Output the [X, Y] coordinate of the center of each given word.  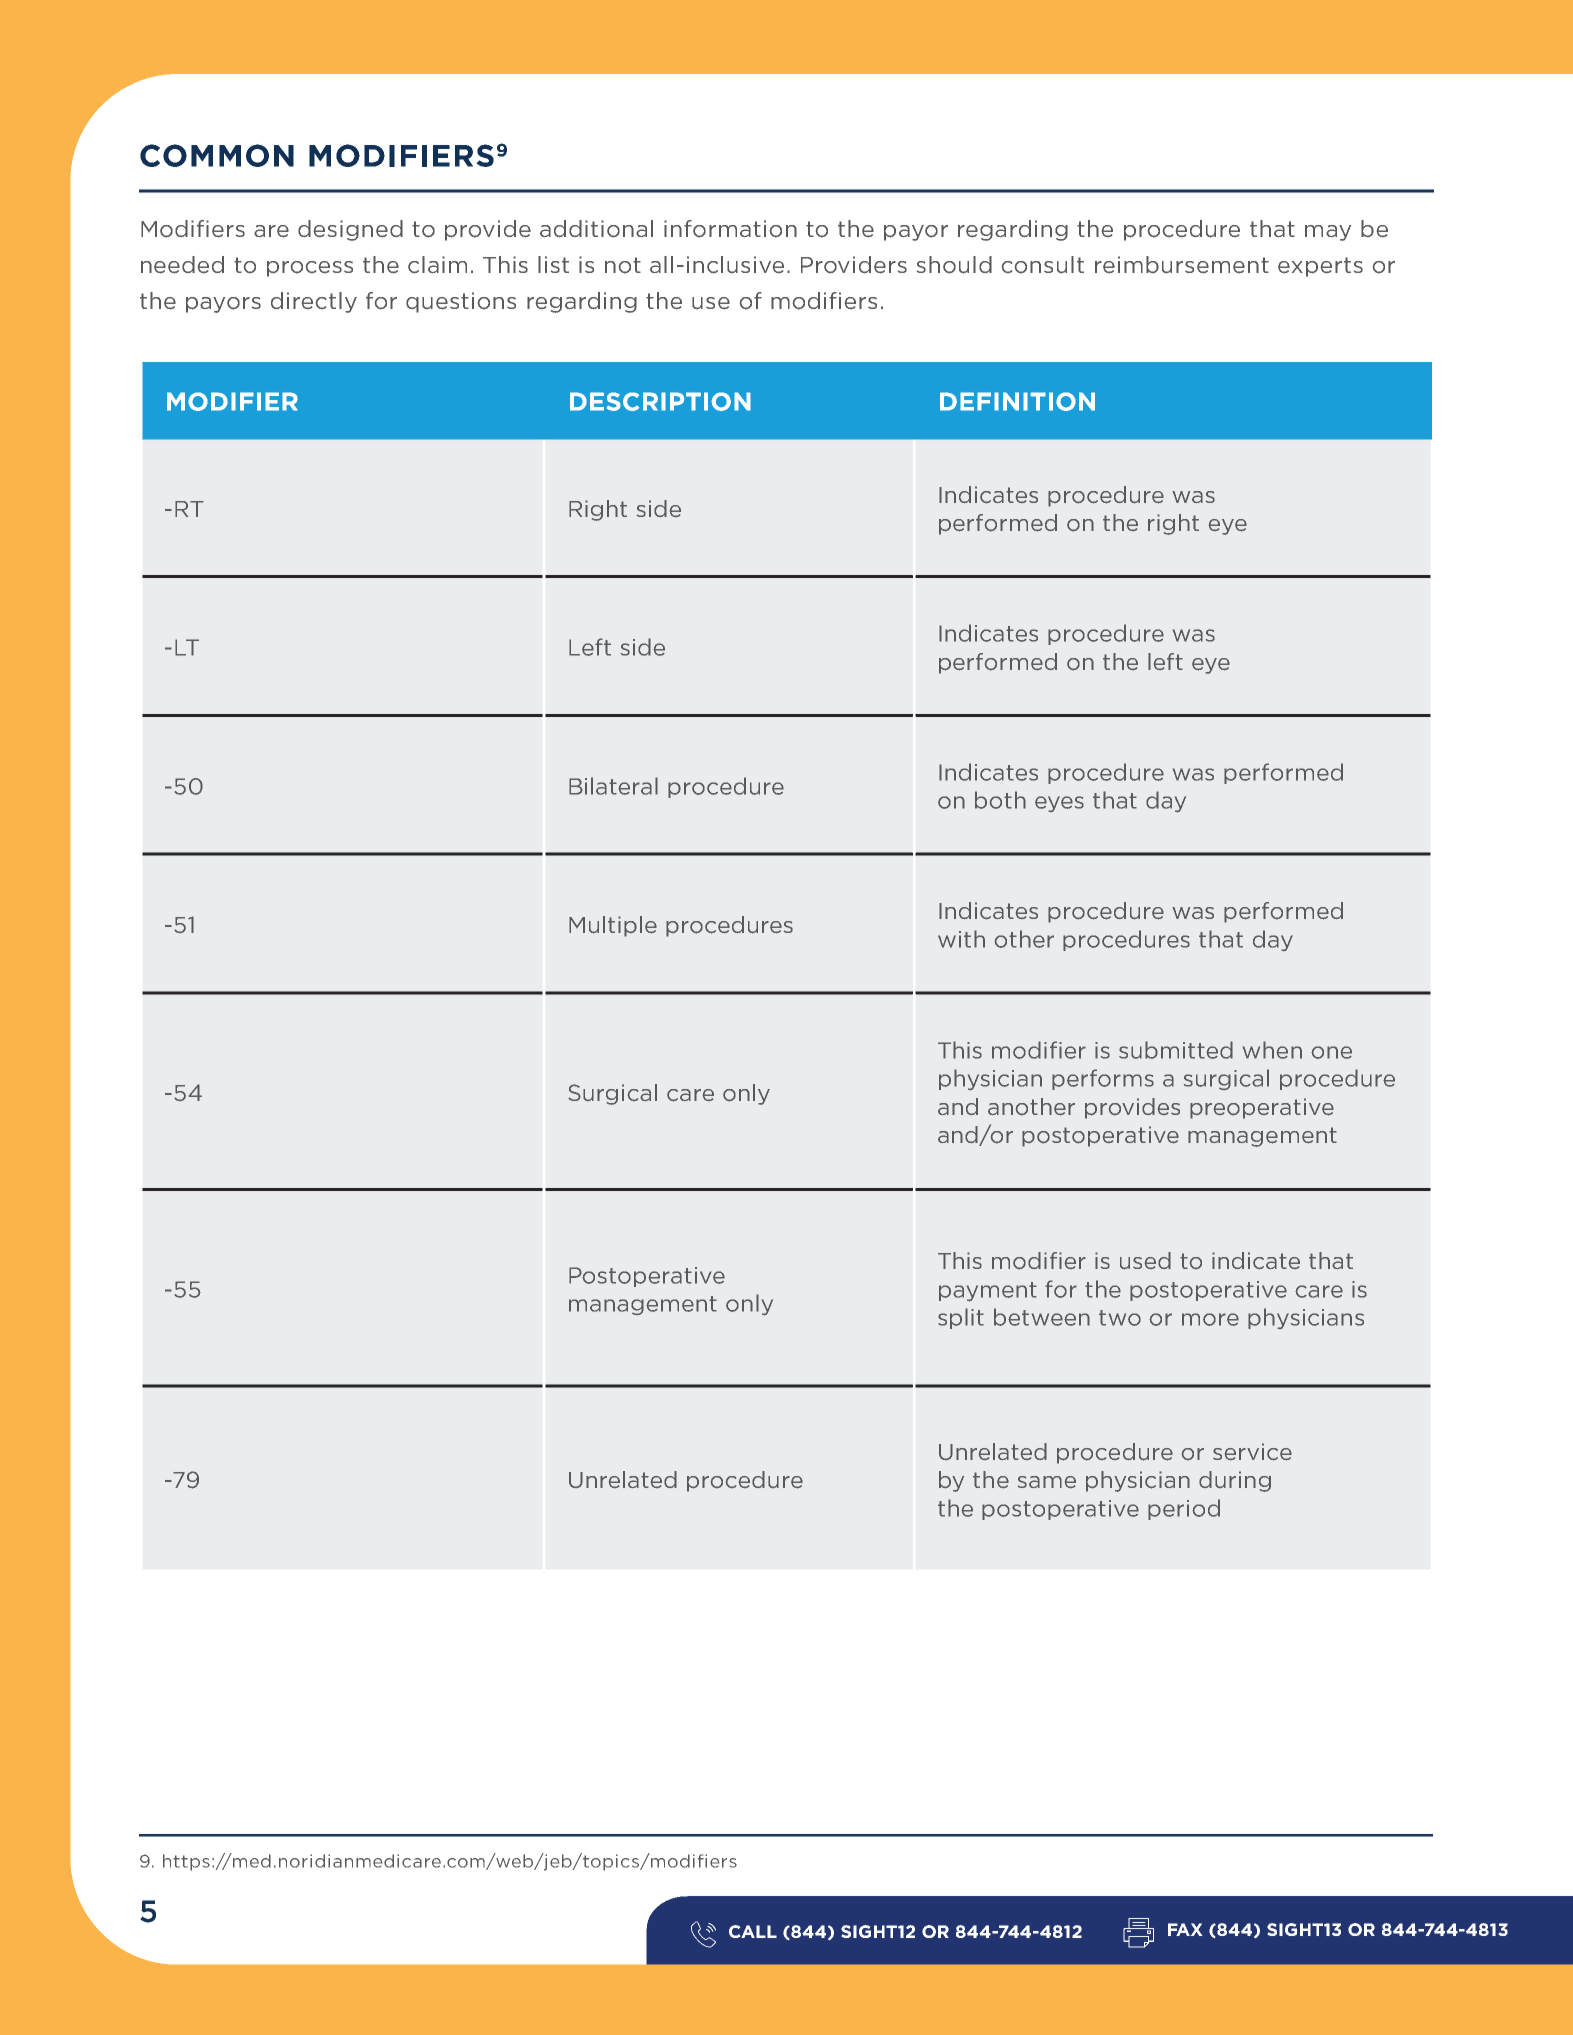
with [961, 939]
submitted [1176, 1050]
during [1235, 1481]
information [730, 229]
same [1047, 1482]
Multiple [613, 926]
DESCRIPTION [660, 401]
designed [350, 230]
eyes [1059, 804]
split [961, 1318]
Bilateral [613, 786]
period [1184, 1509]
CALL [753, 1931]
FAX [1185, 1929]
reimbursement [1182, 265]
